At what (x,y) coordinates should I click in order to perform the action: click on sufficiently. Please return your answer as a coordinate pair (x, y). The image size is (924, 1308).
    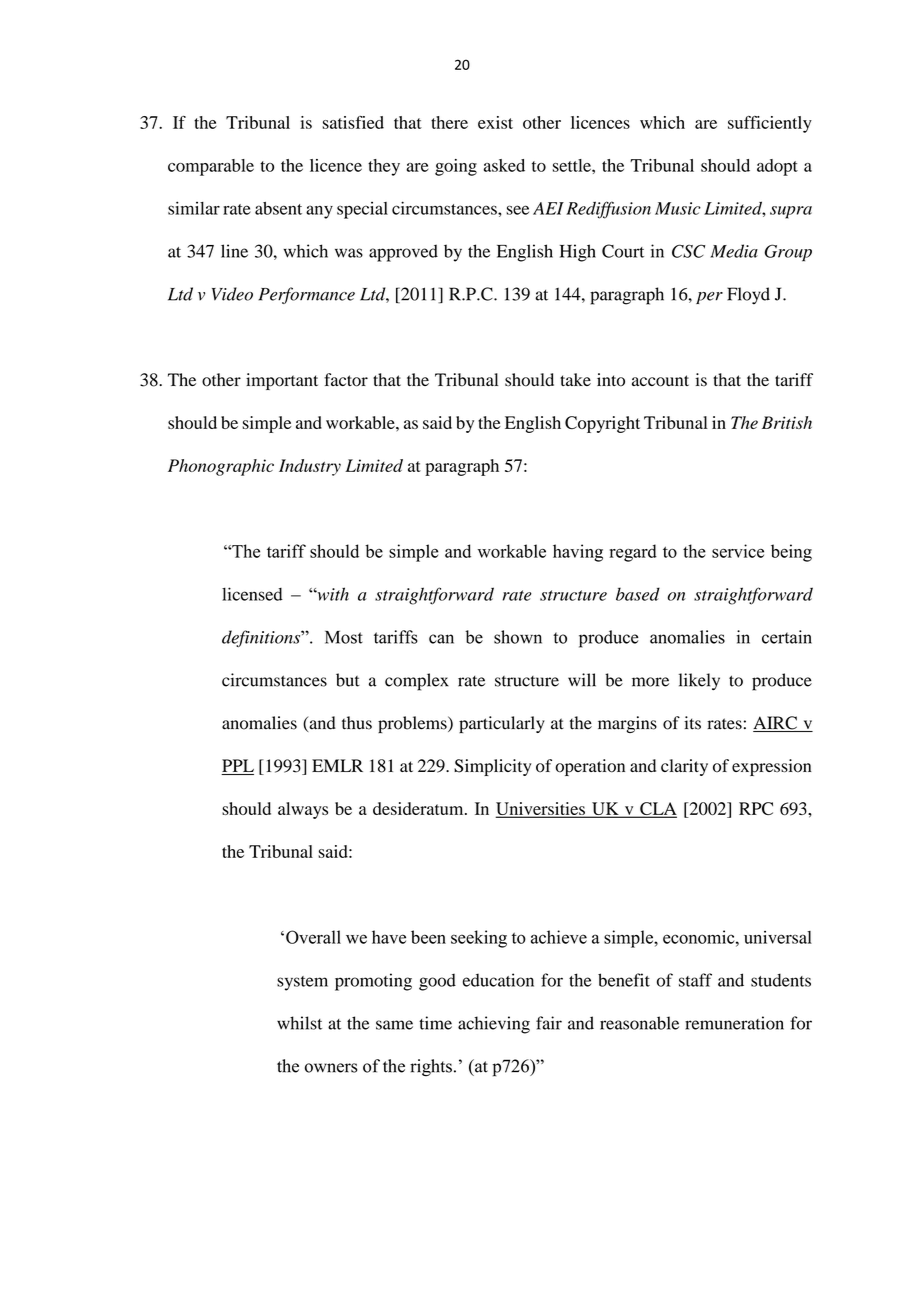
    Looking at the image, I should click on (770, 124).
